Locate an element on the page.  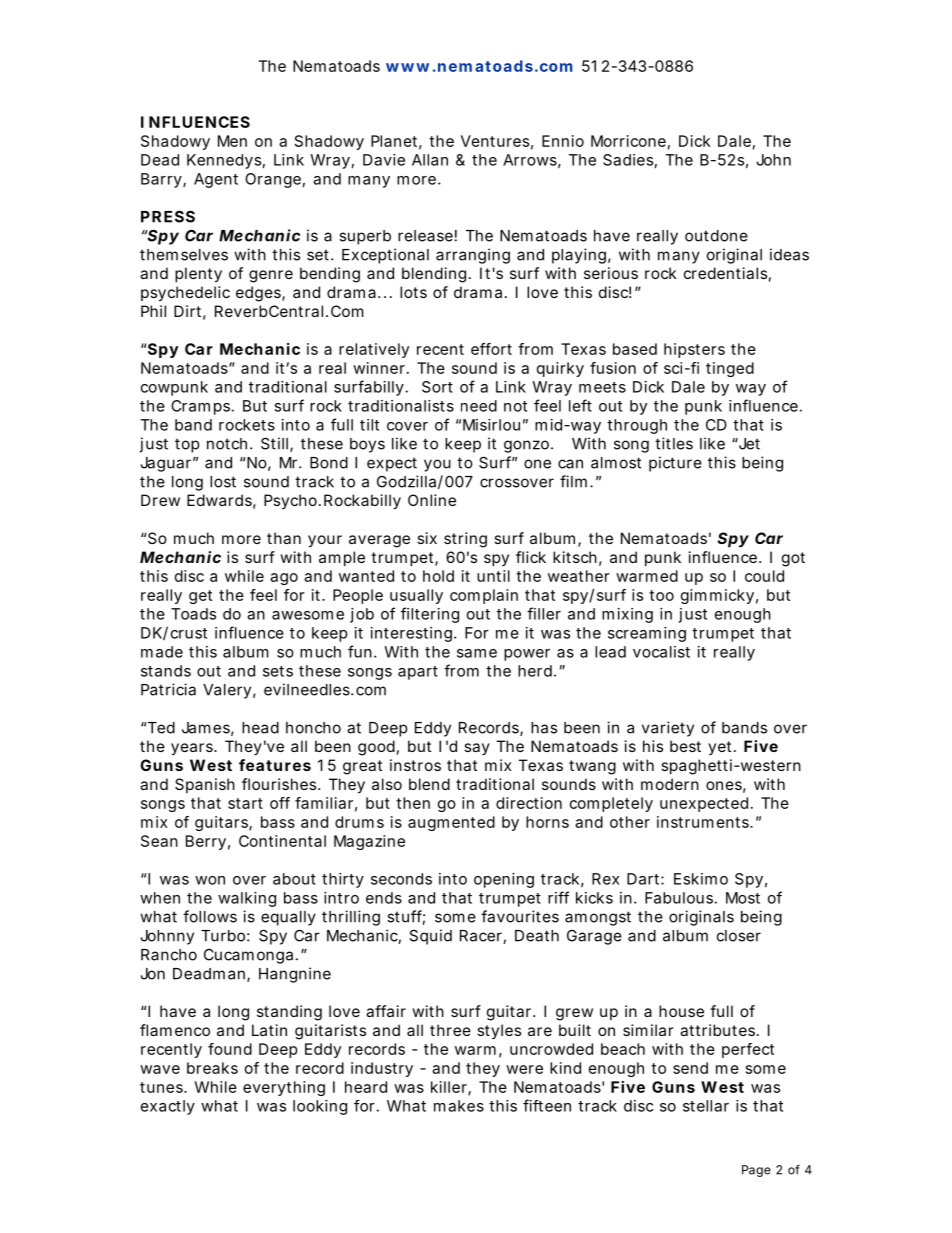
gimmicky is located at coordinates (717, 596).
